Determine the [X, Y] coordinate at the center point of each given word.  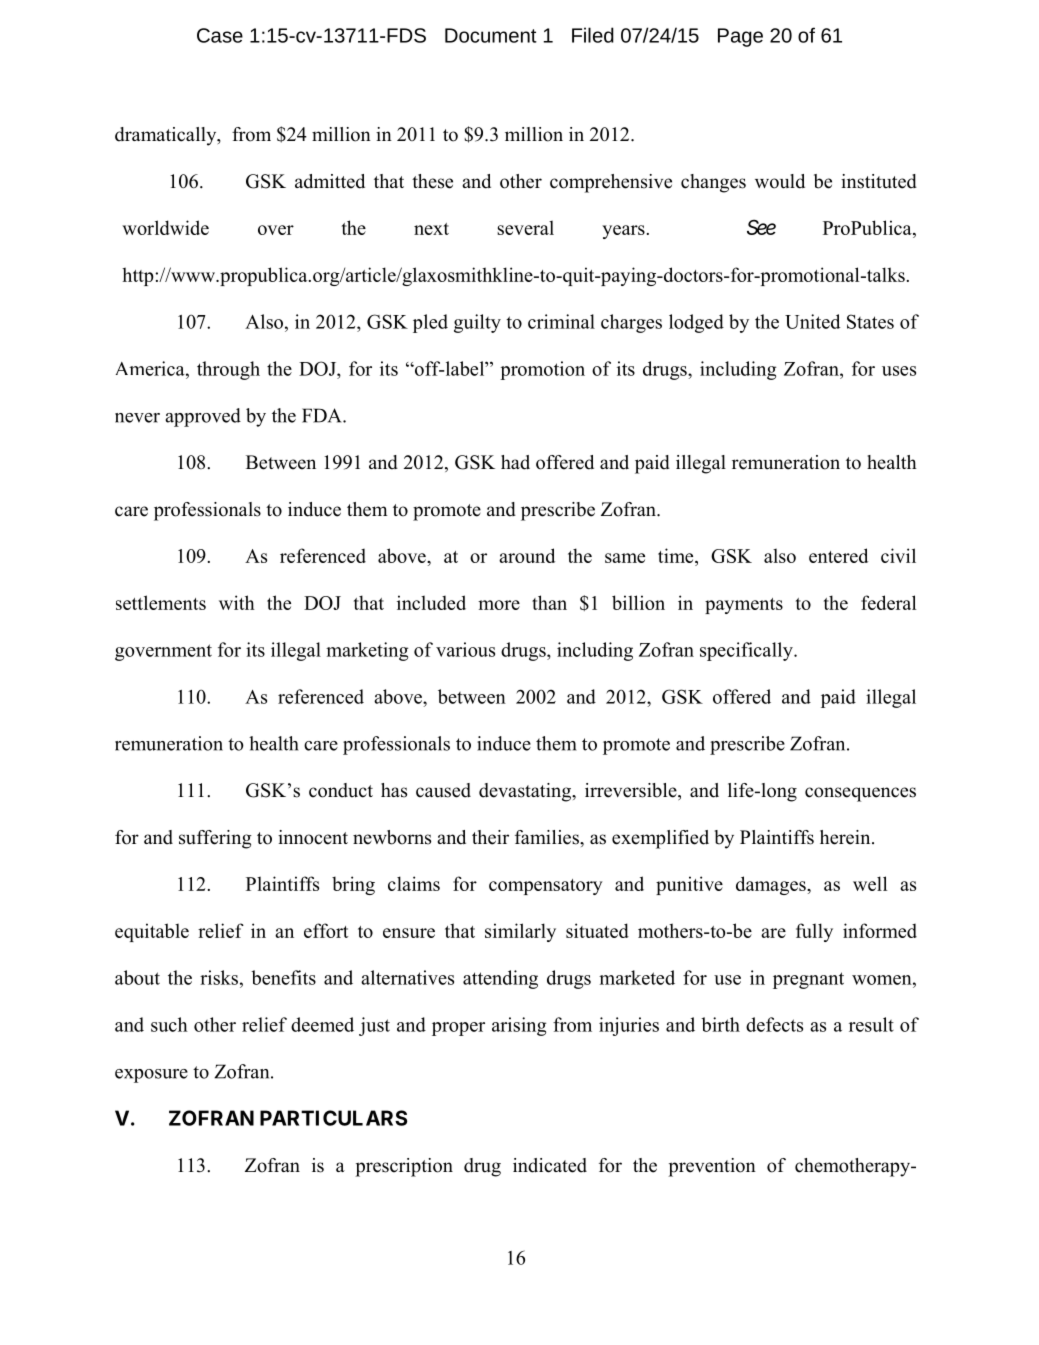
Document [491, 35]
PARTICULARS [333, 1118]
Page [740, 37]
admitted [330, 181]
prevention [712, 1167]
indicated [550, 1165]
